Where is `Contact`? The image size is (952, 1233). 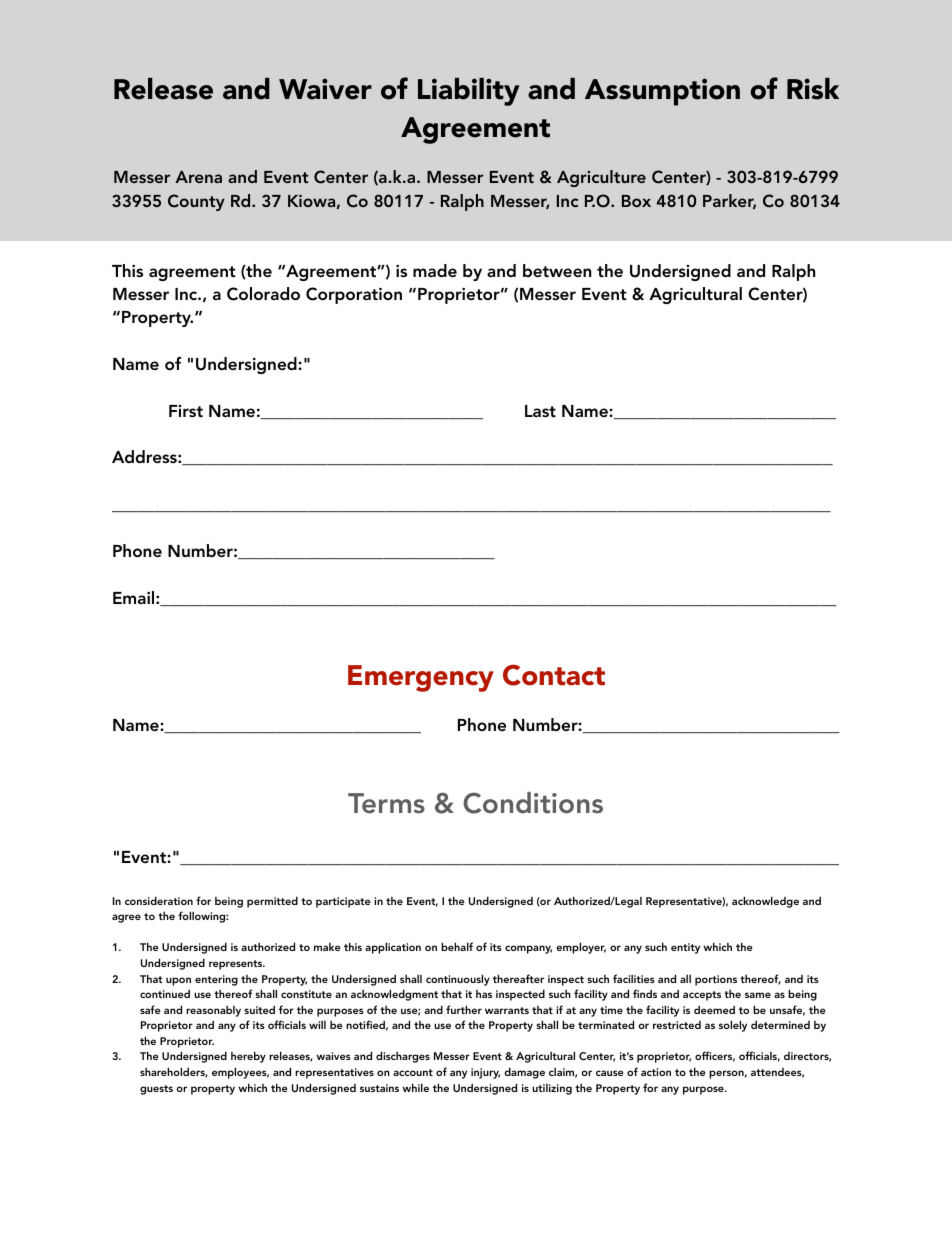 Contact is located at coordinates (554, 675).
